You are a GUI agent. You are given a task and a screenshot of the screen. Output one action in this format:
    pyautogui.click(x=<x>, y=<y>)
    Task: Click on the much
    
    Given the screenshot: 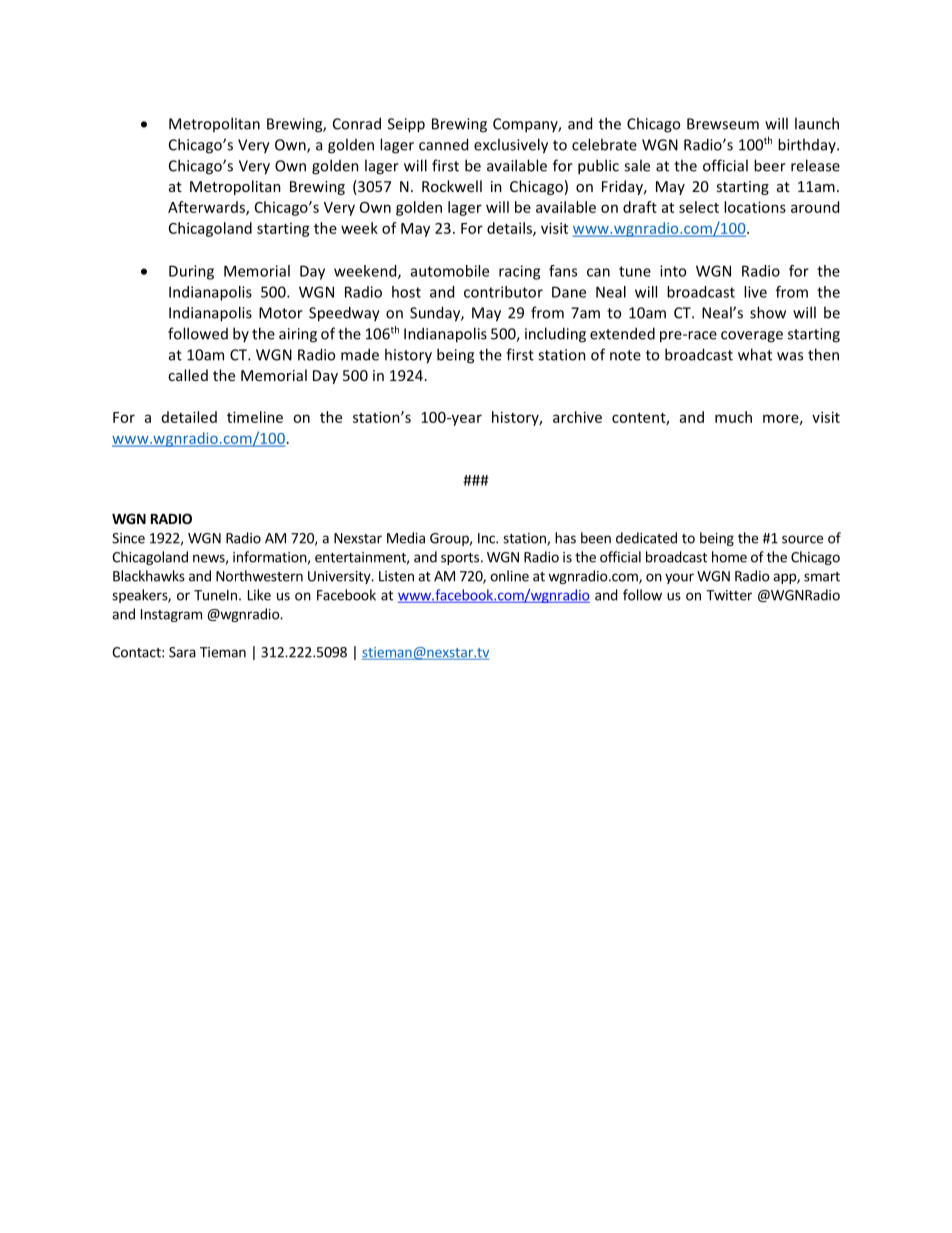 What is the action you would take?
    pyautogui.click(x=733, y=417)
